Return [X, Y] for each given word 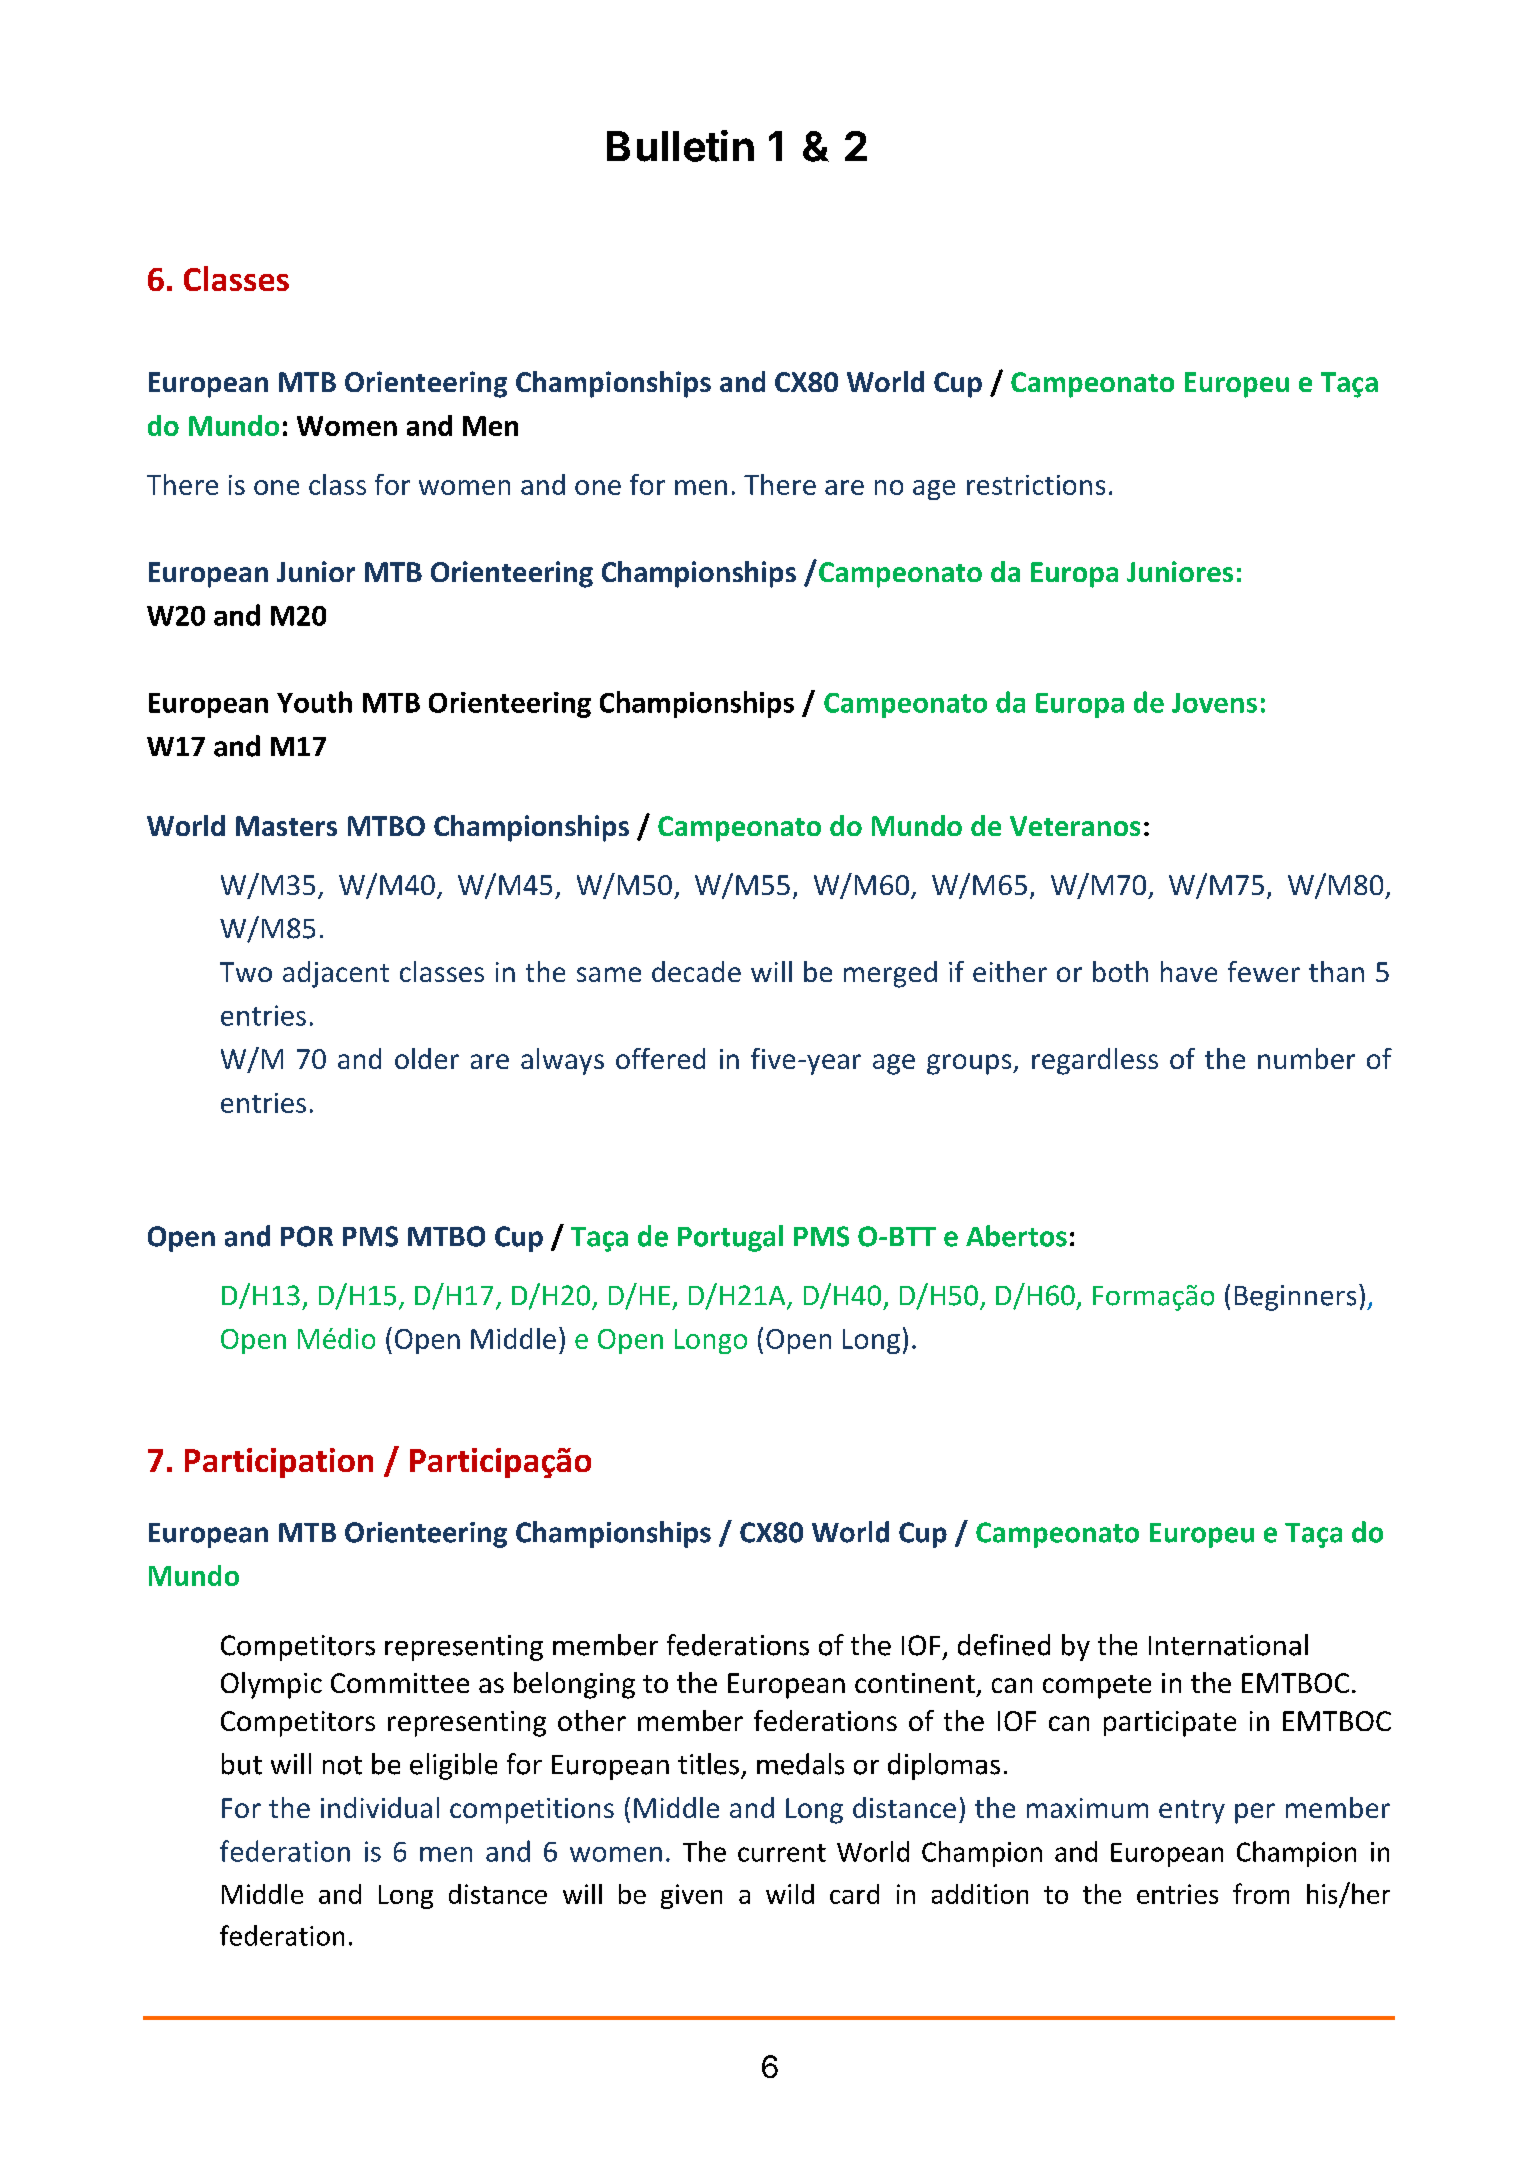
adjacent [336, 974]
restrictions [1036, 485]
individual [380, 1807]
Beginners [1295, 1298]
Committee [400, 1683]
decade [696, 971]
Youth [314, 702]
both [1120, 971]
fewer [1264, 971]
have [1189, 971]
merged [890, 974]
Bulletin [680, 146]
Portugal [730, 1238]
